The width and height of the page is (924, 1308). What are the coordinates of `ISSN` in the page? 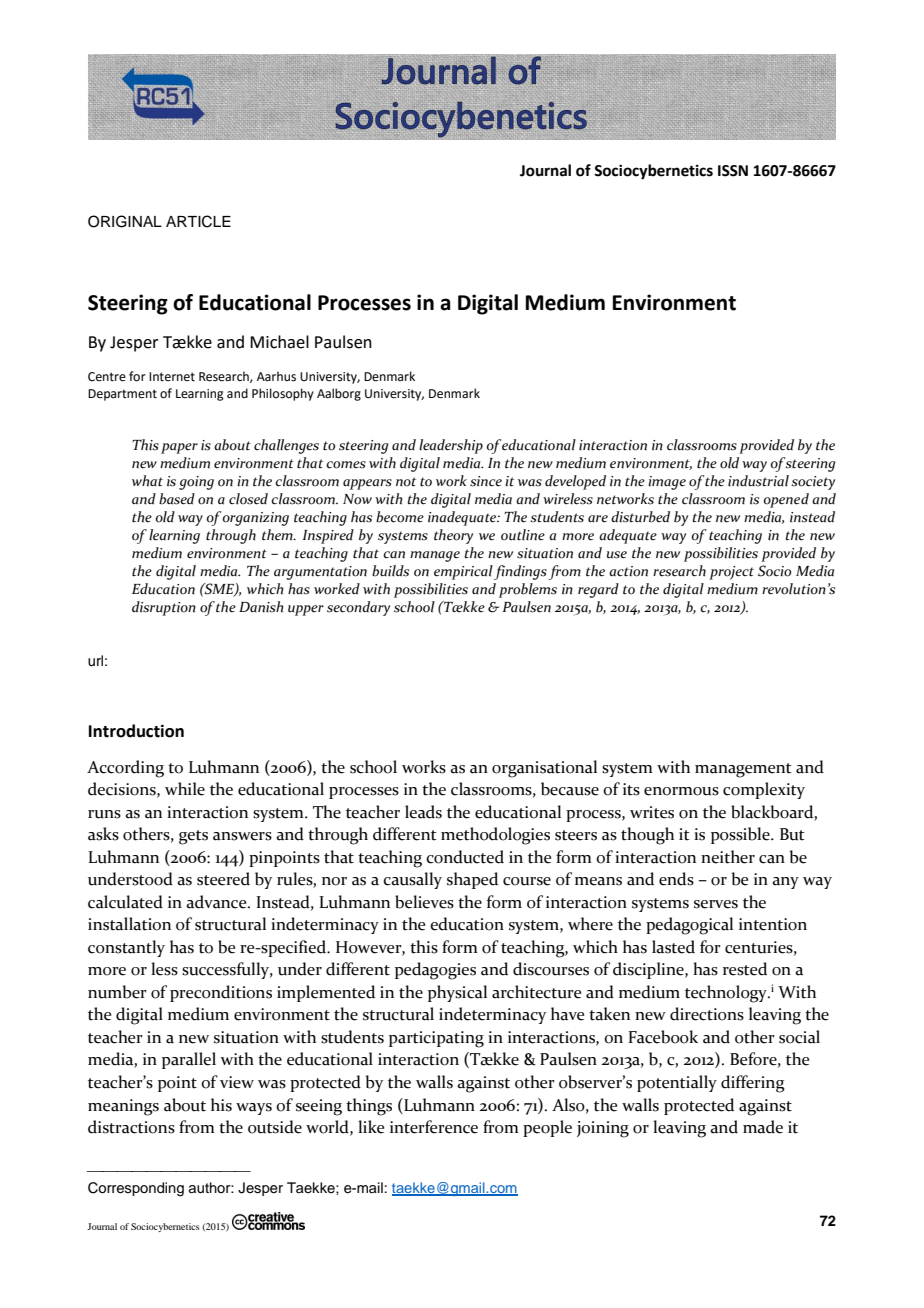 It's located at (733, 171).
